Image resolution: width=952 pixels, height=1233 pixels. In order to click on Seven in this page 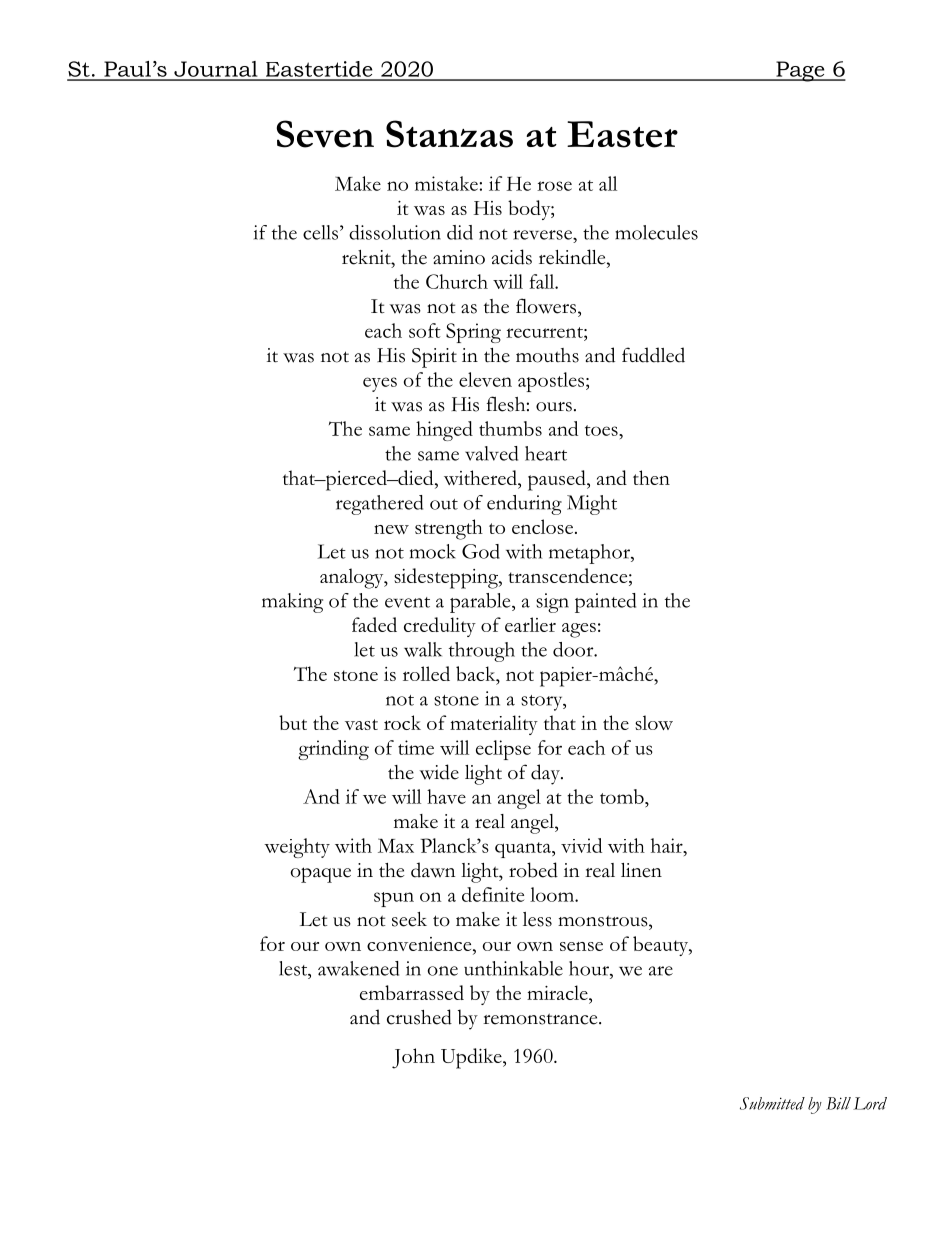, I will do `click(325, 134)`.
